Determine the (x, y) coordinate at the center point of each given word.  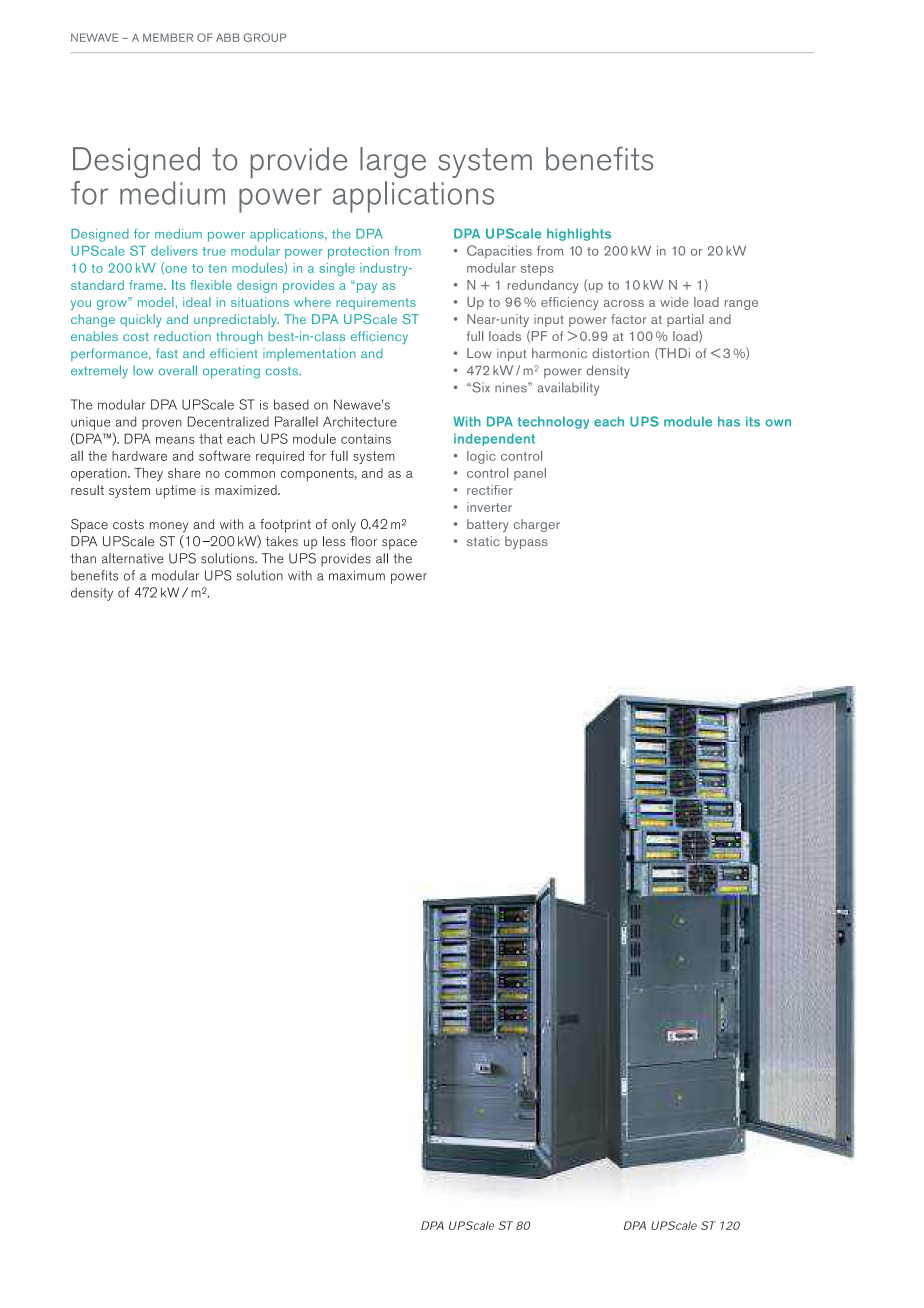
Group (265, 37)
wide (674, 302)
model (156, 302)
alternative (133, 558)
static (483, 541)
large (393, 162)
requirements (376, 303)
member (168, 37)
